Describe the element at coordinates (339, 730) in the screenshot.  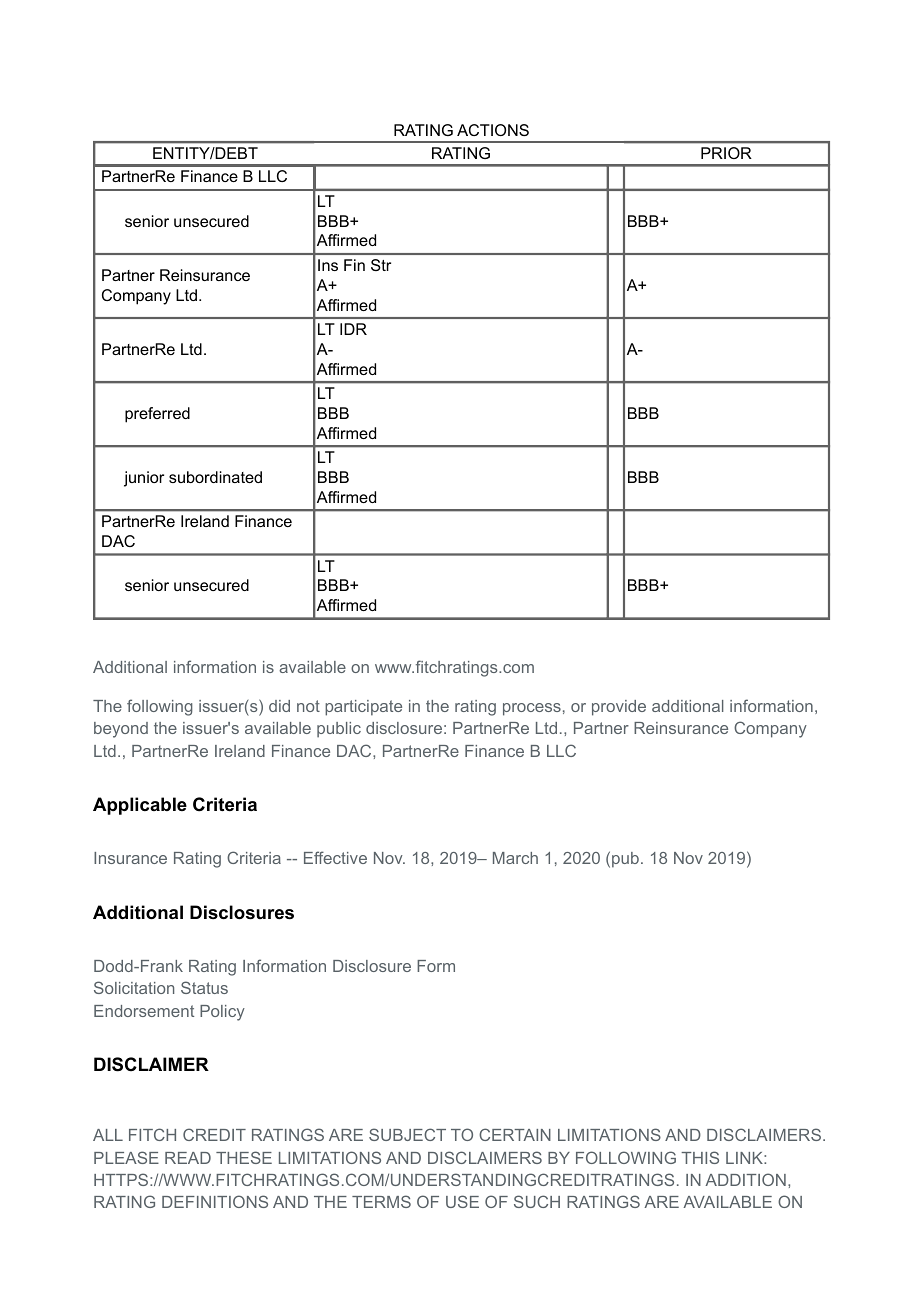
I see `public` at that location.
